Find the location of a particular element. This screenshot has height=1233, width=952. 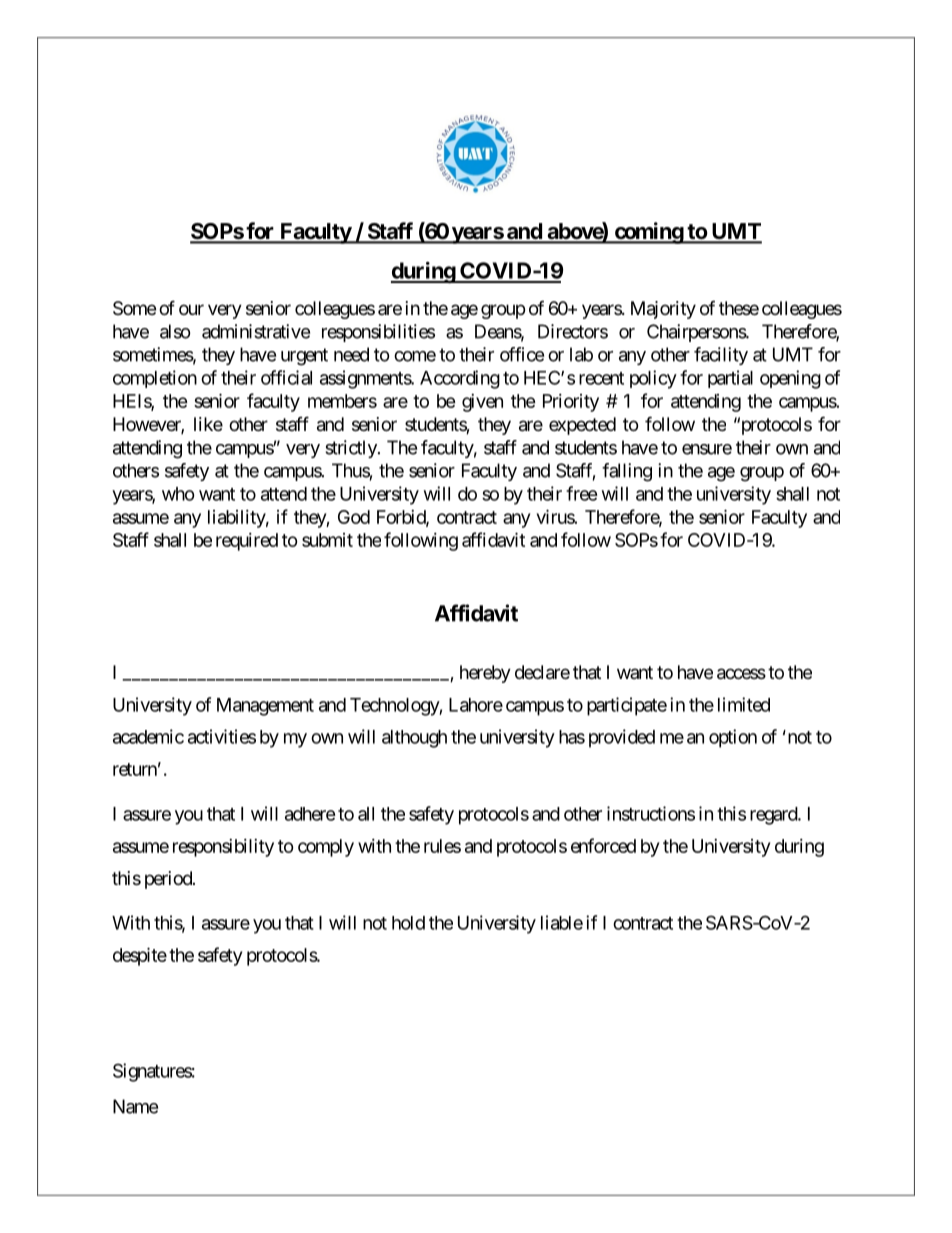

comply is located at coordinates (326, 848).
